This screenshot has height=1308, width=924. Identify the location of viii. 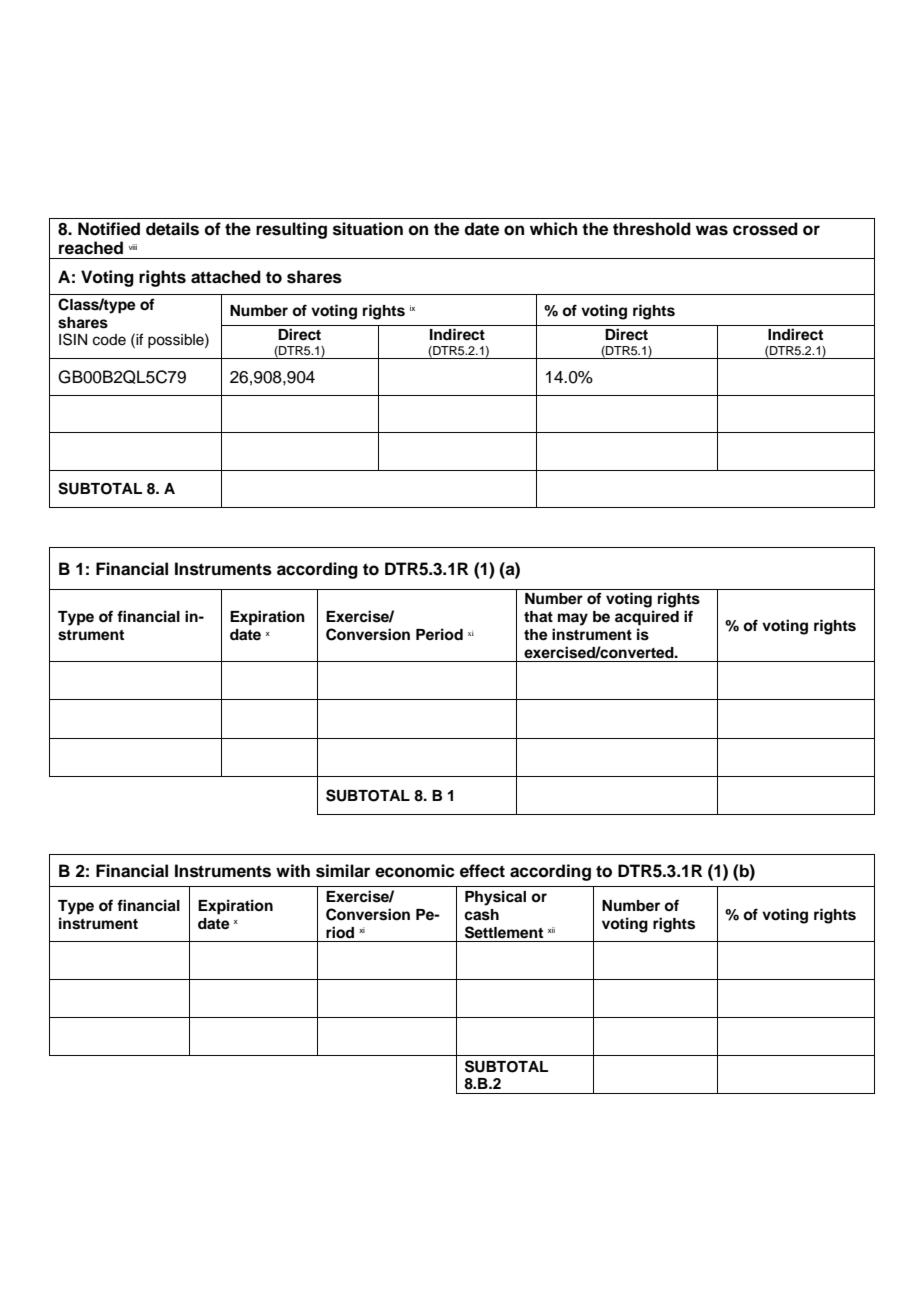
(133, 247).
